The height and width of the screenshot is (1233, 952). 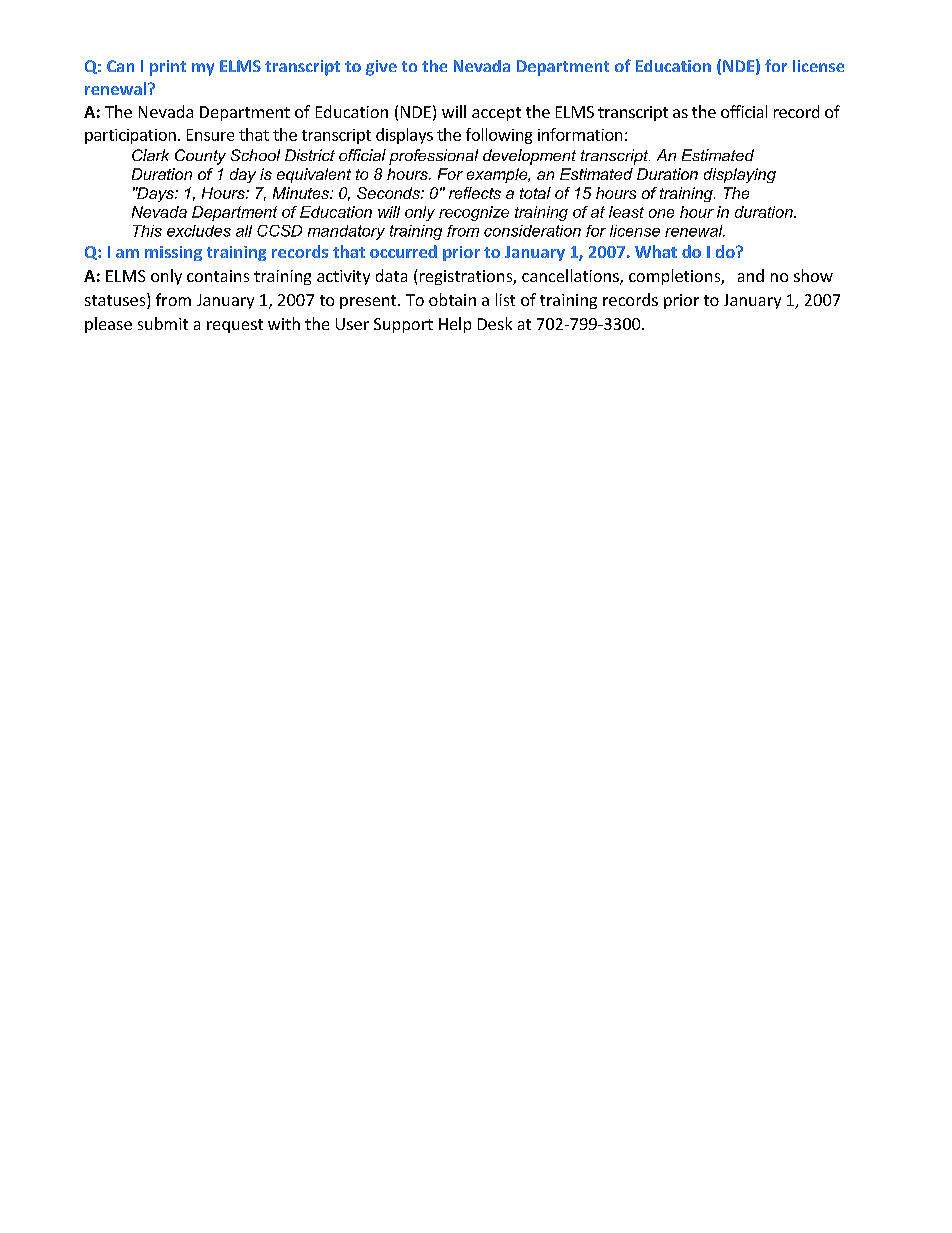 What do you see at coordinates (173, 253) in the screenshot?
I see `missing` at bounding box center [173, 253].
